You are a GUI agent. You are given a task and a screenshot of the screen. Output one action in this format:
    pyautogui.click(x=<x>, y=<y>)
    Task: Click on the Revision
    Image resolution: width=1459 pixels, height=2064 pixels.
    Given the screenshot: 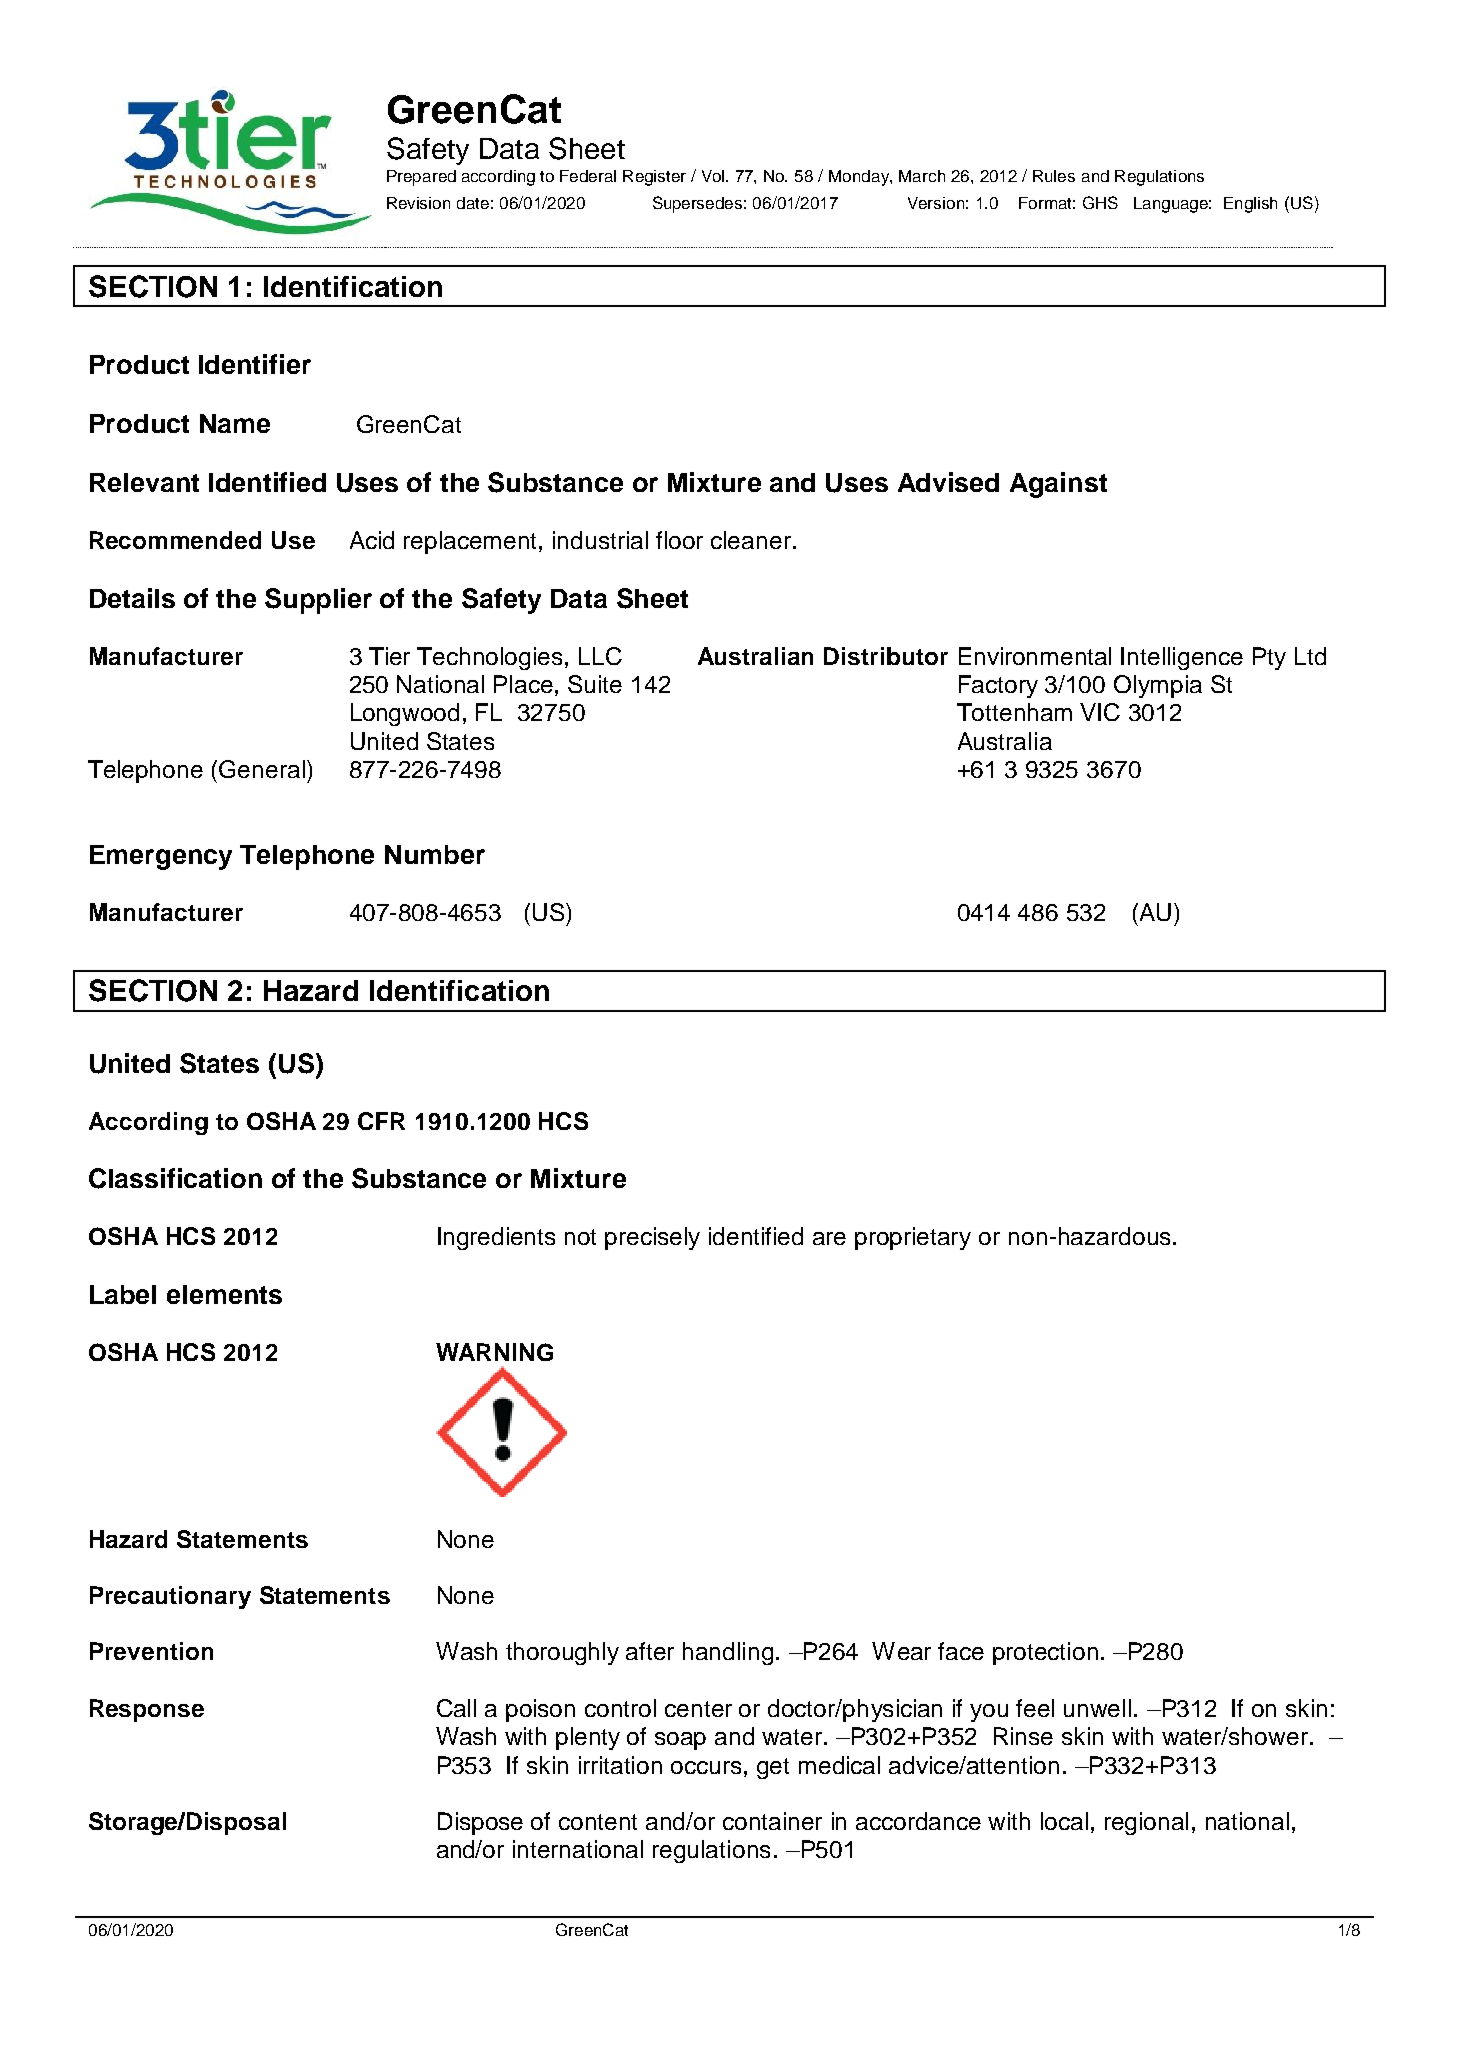 What is the action you would take?
    pyautogui.click(x=418, y=203)
